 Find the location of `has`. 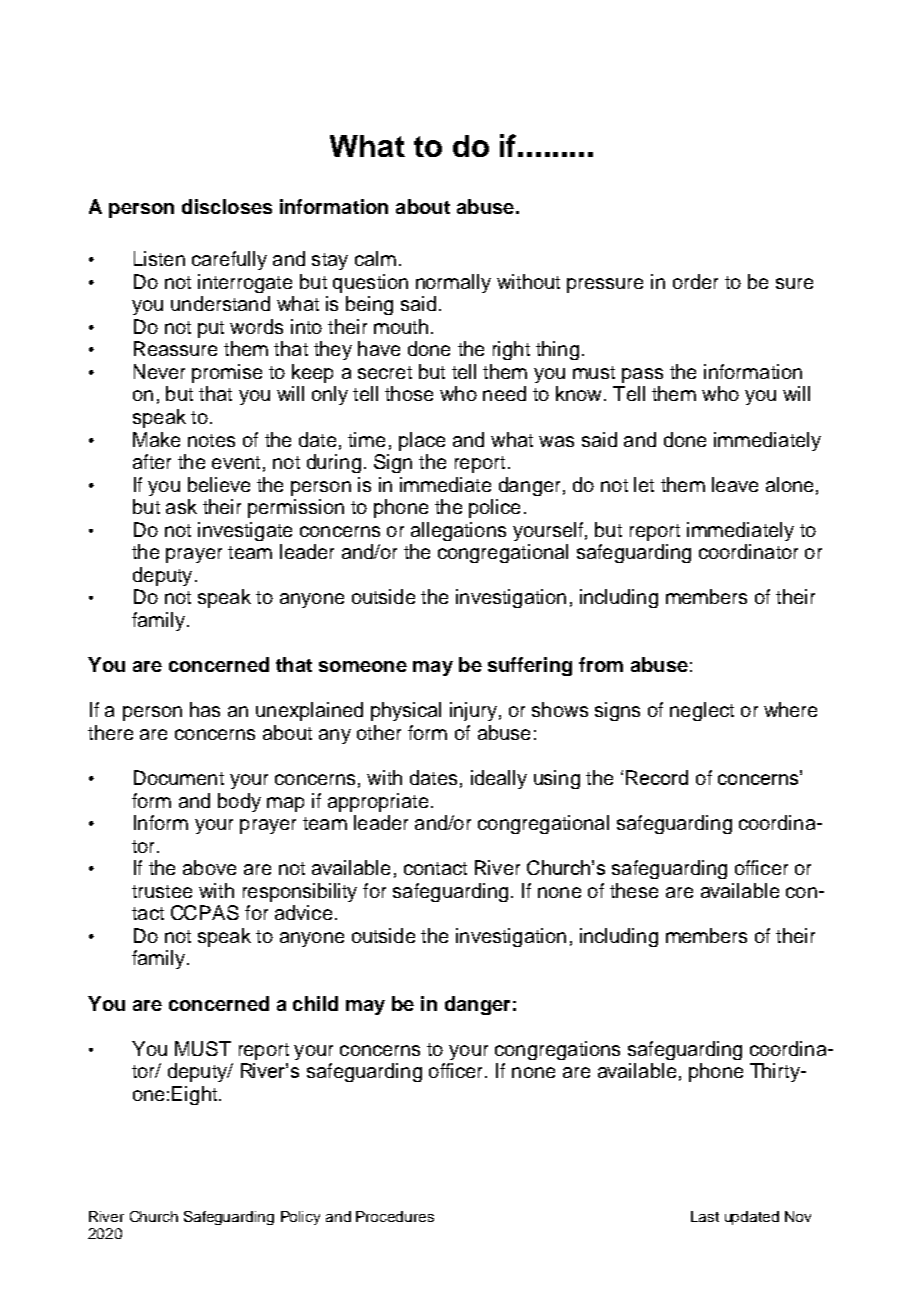

has is located at coordinates (205, 709).
